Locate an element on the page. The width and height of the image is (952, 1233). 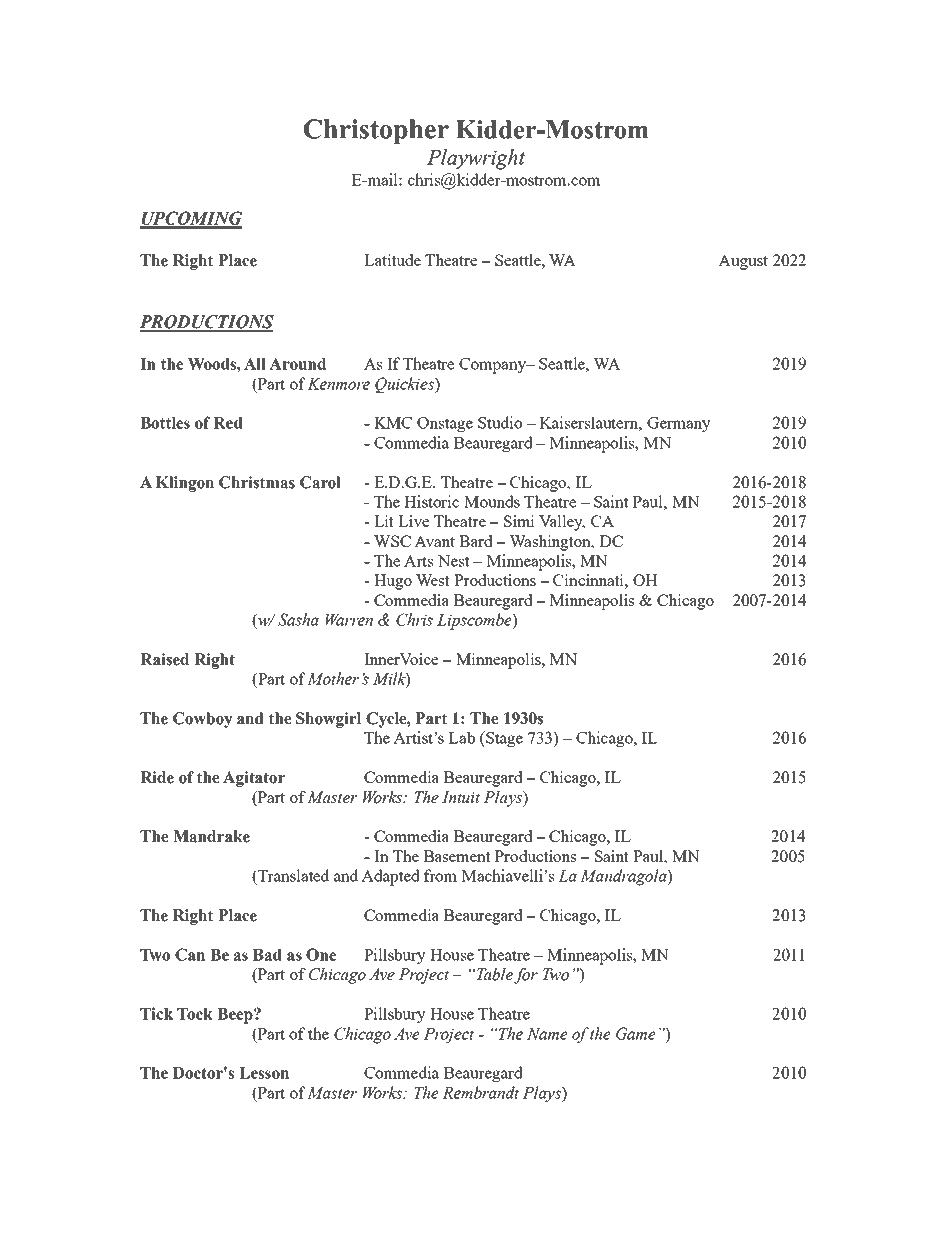
Basement is located at coordinates (457, 856).
